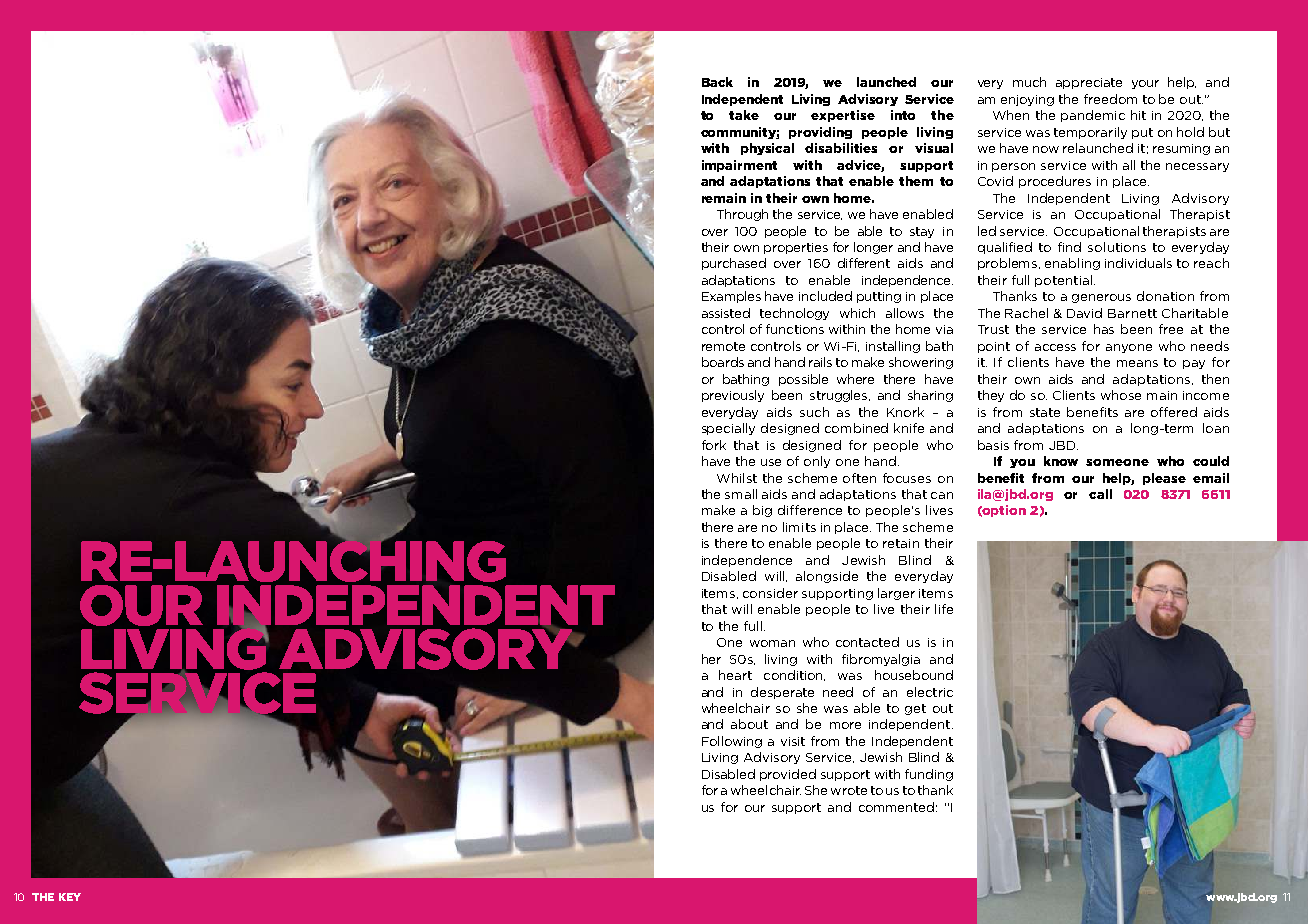 The image size is (1308, 924). I want to click on funding, so click(929, 775).
